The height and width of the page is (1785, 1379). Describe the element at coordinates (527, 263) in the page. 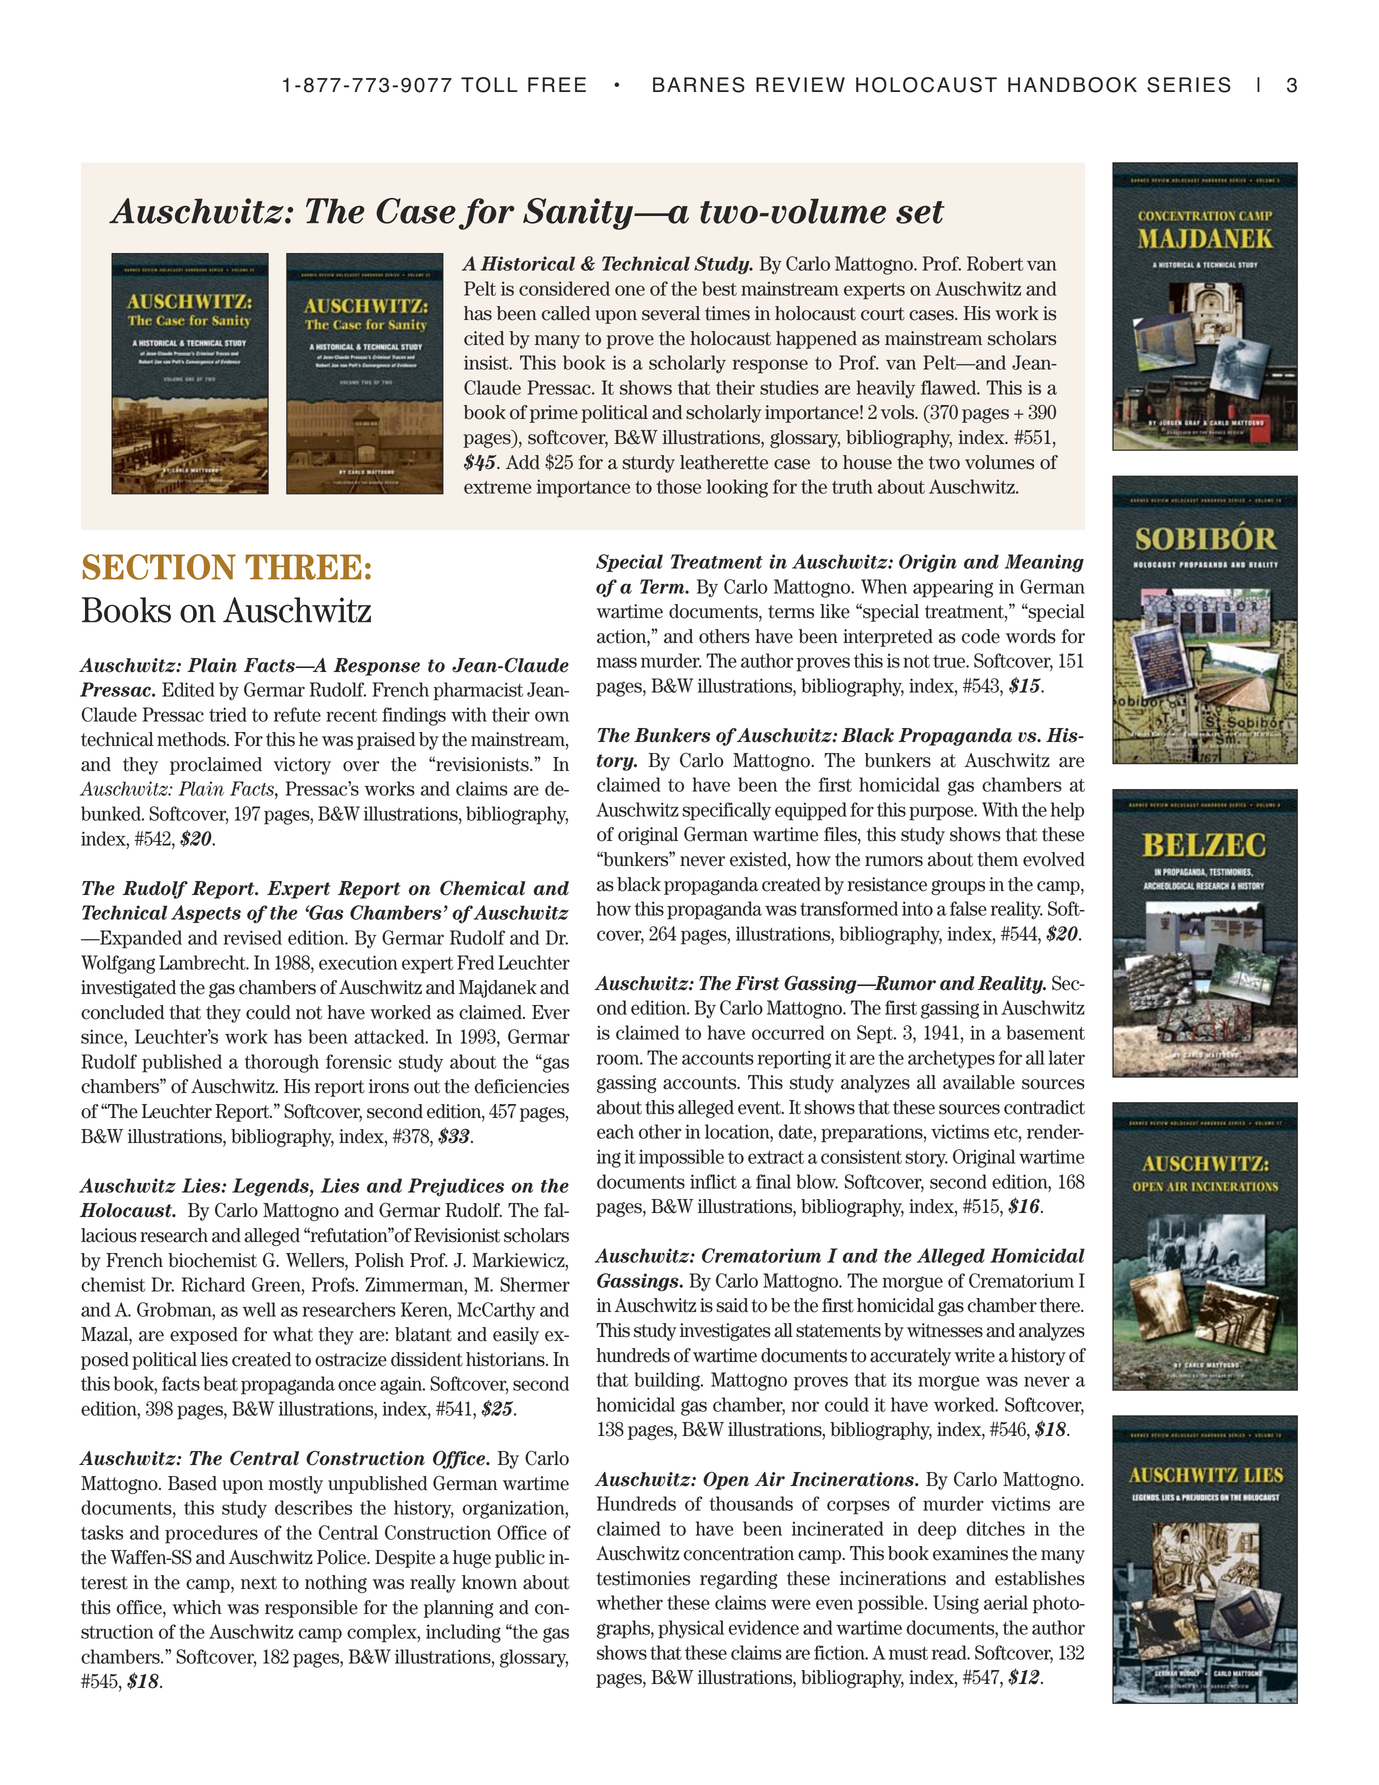

I see `Historical` at that location.
